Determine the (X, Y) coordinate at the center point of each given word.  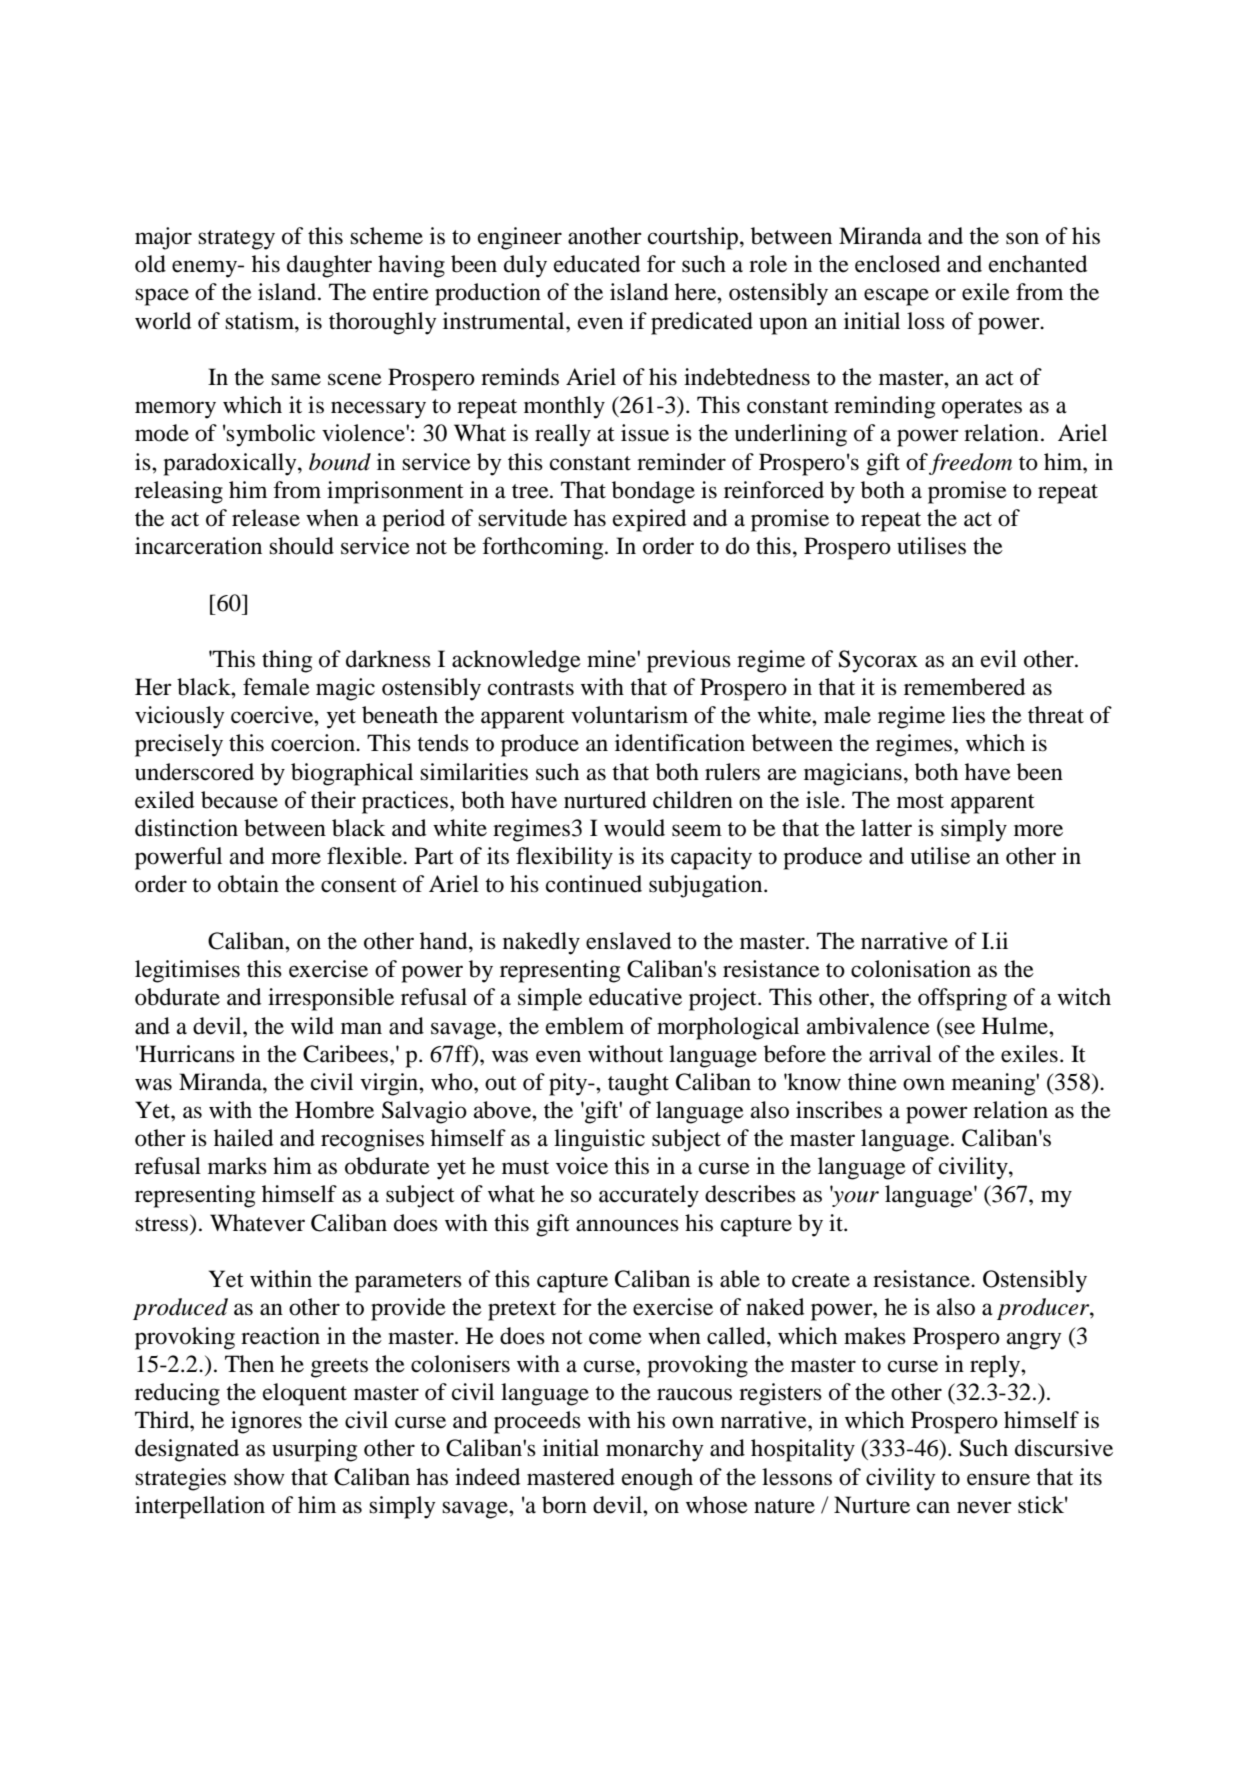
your (854, 1198)
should (301, 546)
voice (582, 1166)
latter (886, 828)
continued (594, 884)
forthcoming (544, 548)
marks (237, 1166)
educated (597, 264)
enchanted (1038, 264)
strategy (236, 240)
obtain (248, 884)
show (259, 1477)
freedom (970, 464)
